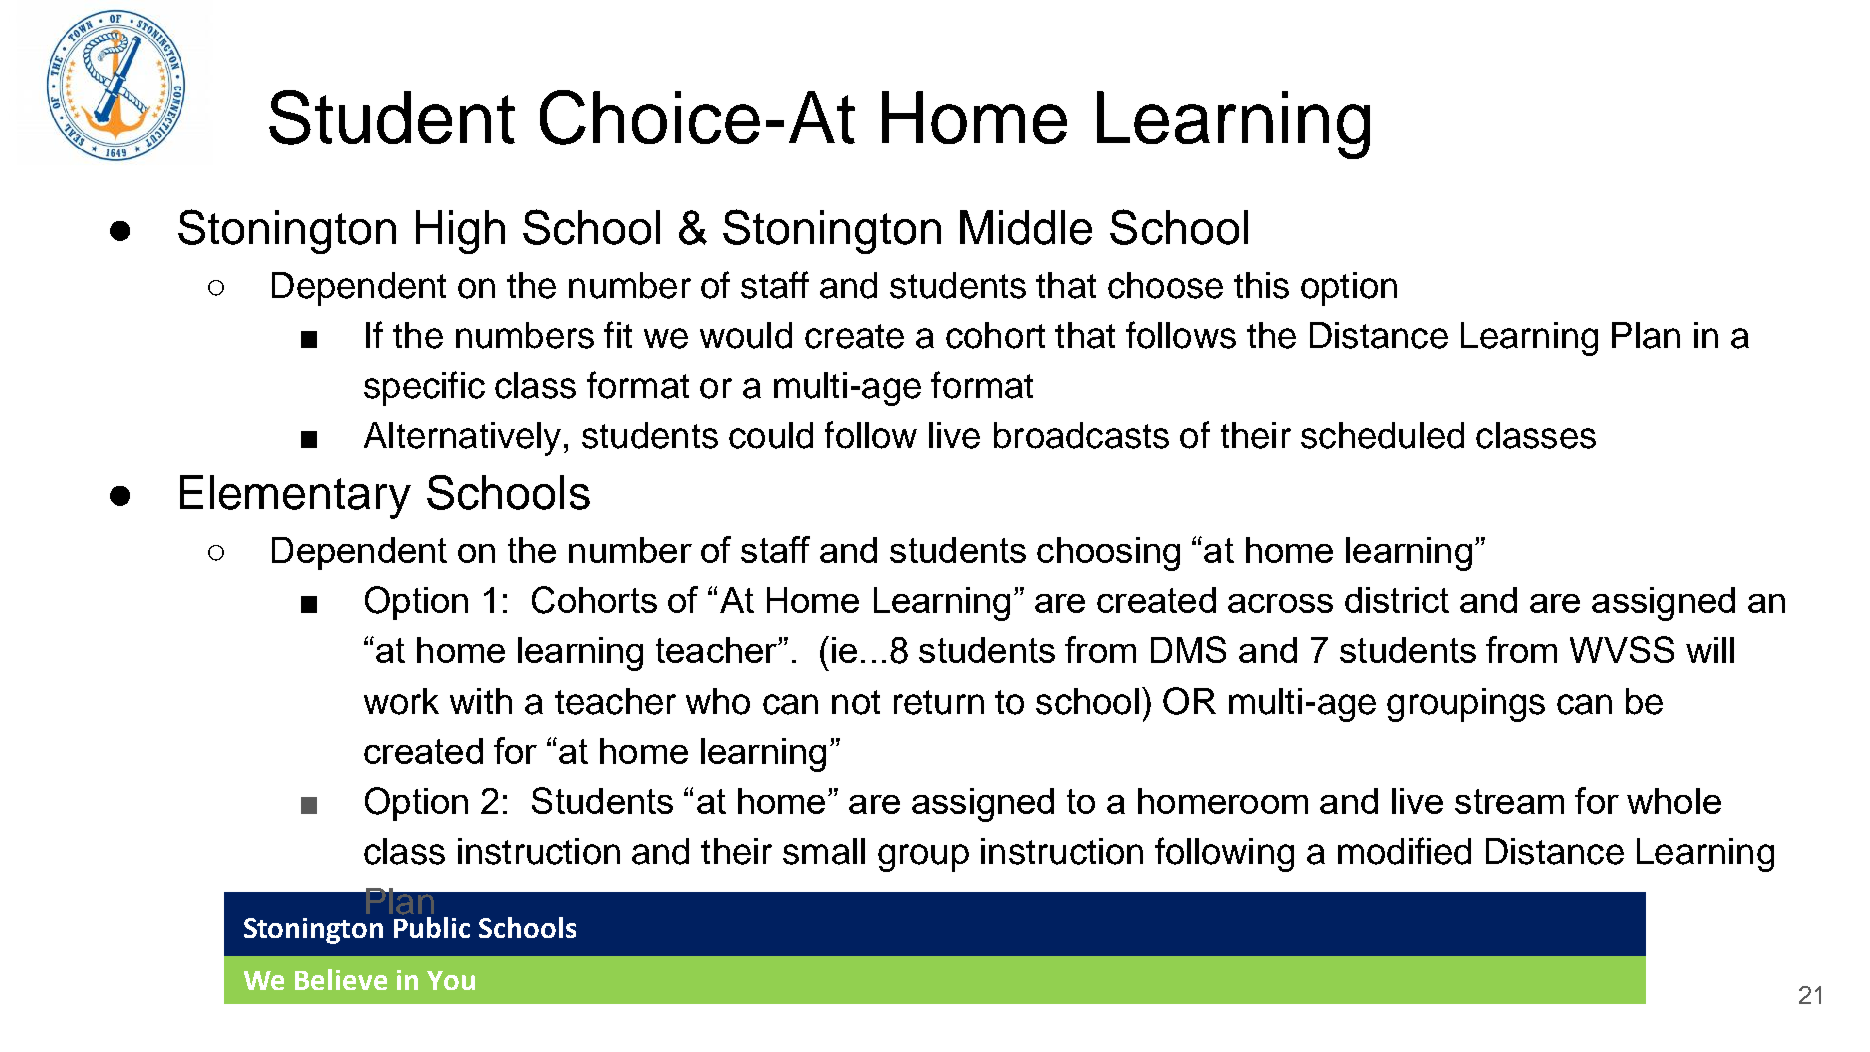 Image resolution: width=1870 pixels, height=1052 pixels. What do you see at coordinates (460, 232) in the page?
I see `High` at bounding box center [460, 232].
